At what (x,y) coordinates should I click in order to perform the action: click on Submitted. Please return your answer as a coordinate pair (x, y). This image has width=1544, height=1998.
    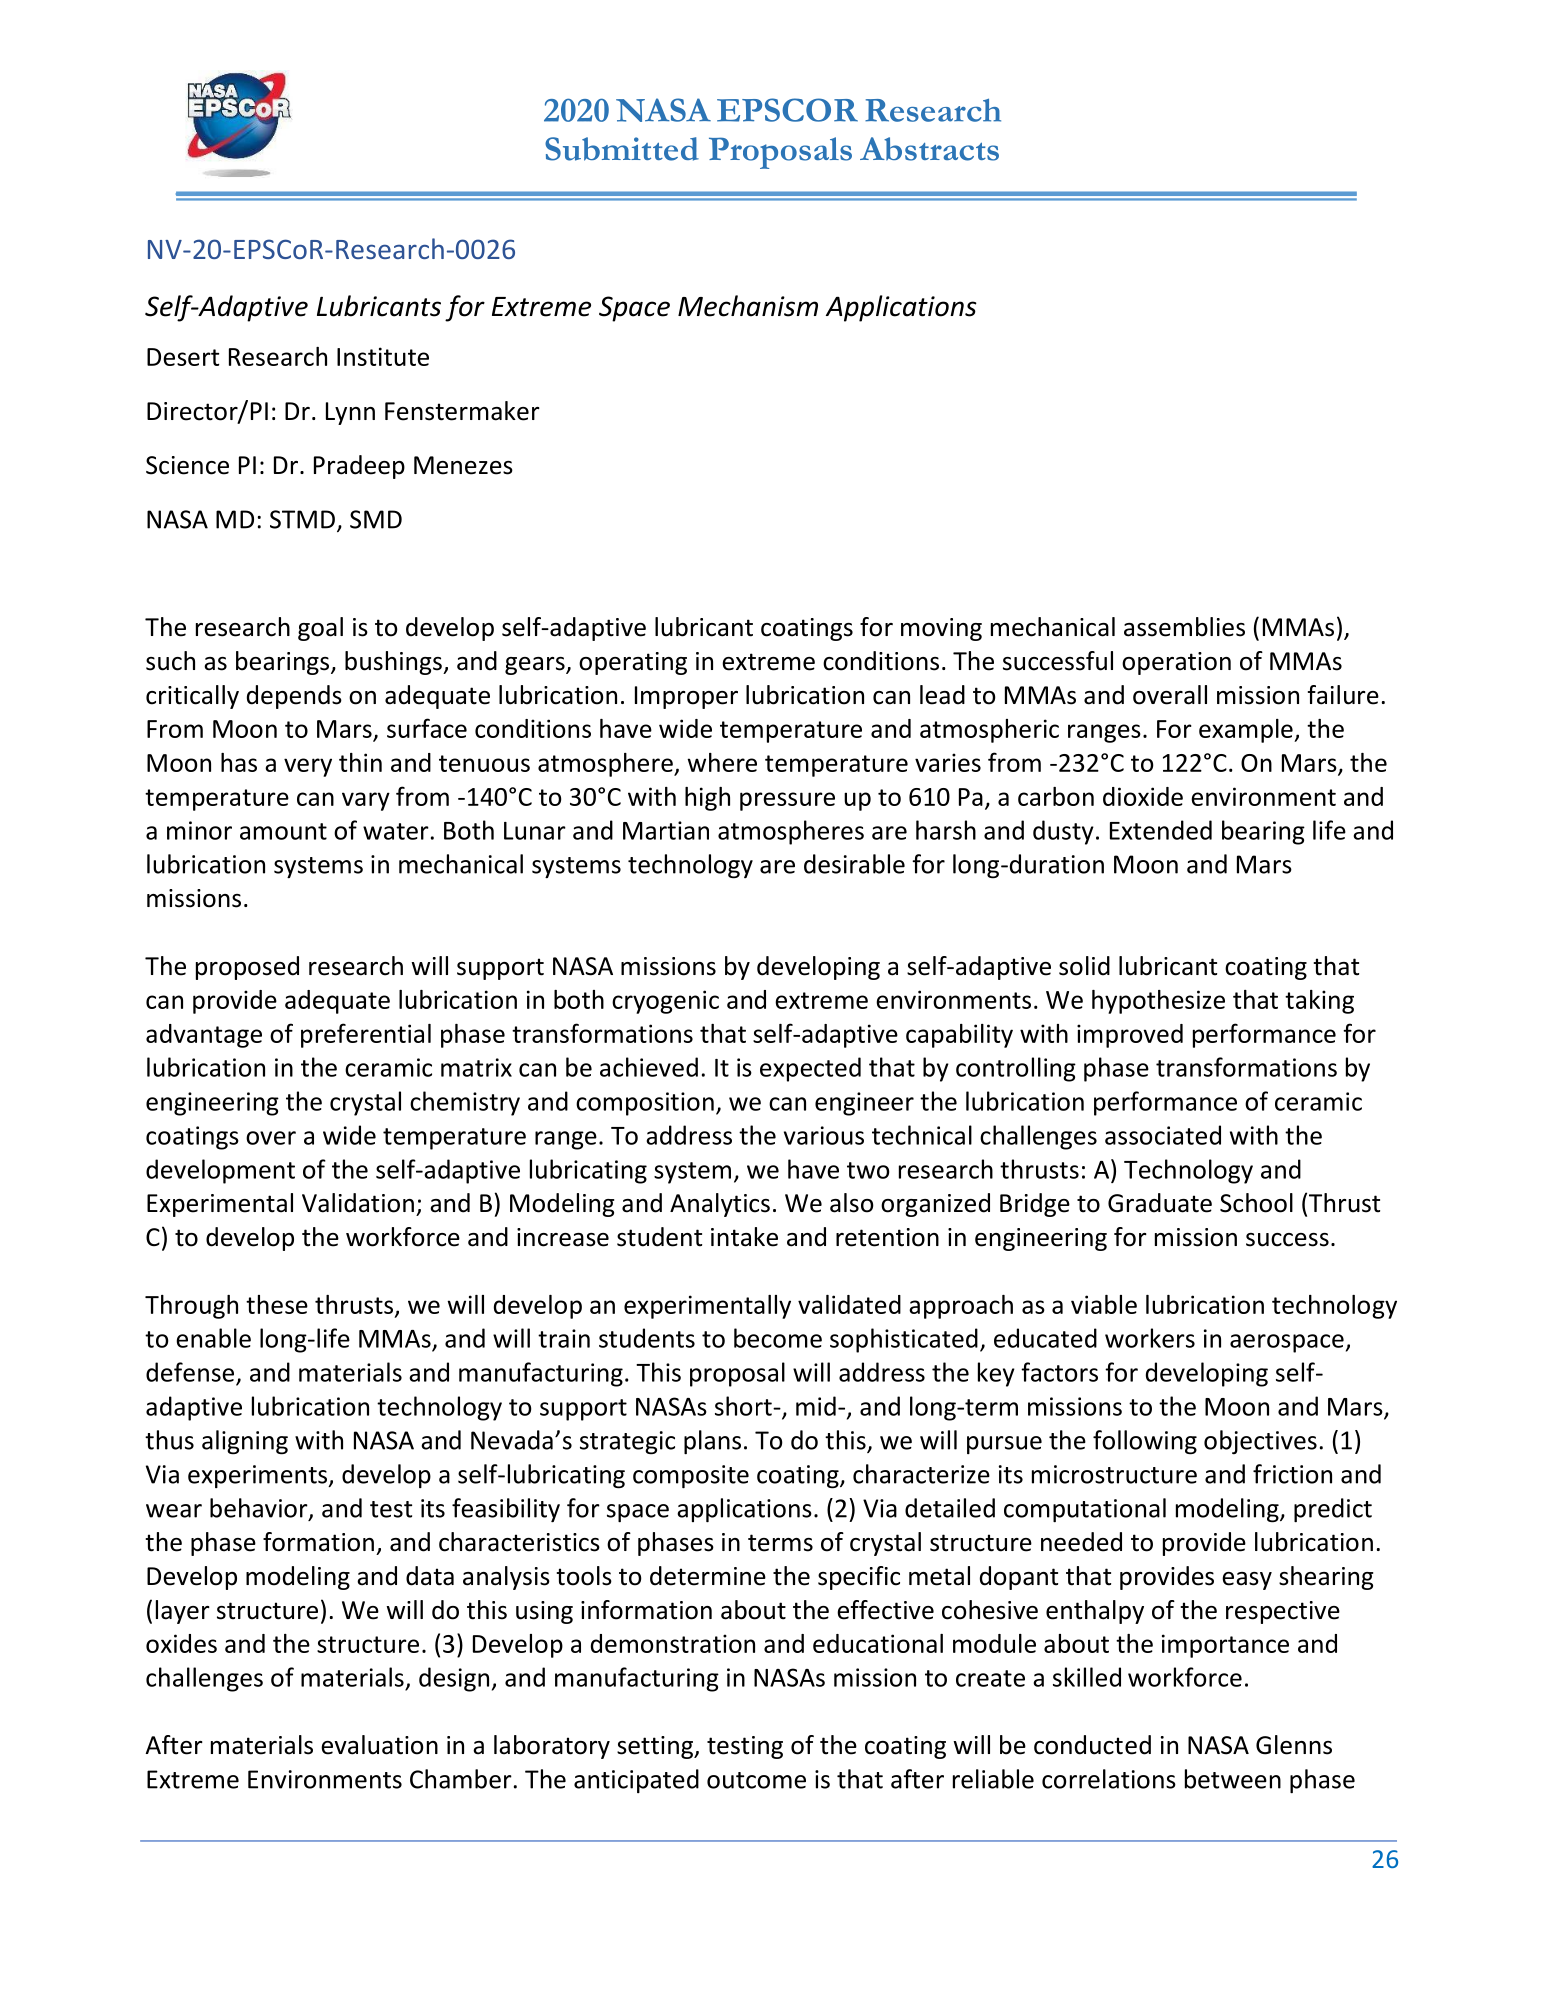
    Looking at the image, I should click on (622, 149).
